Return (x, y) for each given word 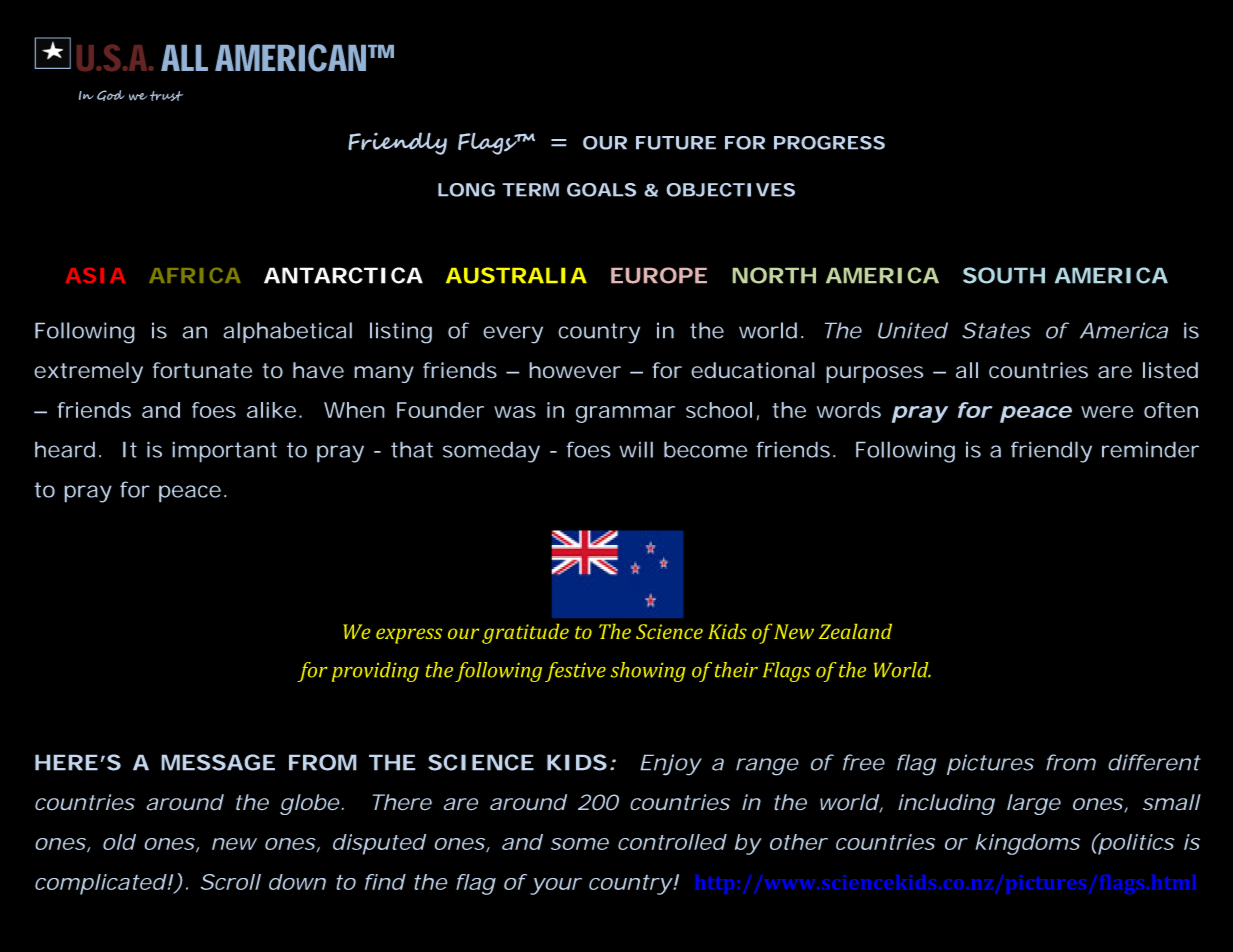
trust (166, 96)
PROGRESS (829, 142)
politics (1136, 844)
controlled (672, 842)
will (636, 449)
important (224, 452)
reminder (1150, 449)
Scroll (230, 882)
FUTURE (676, 143)
